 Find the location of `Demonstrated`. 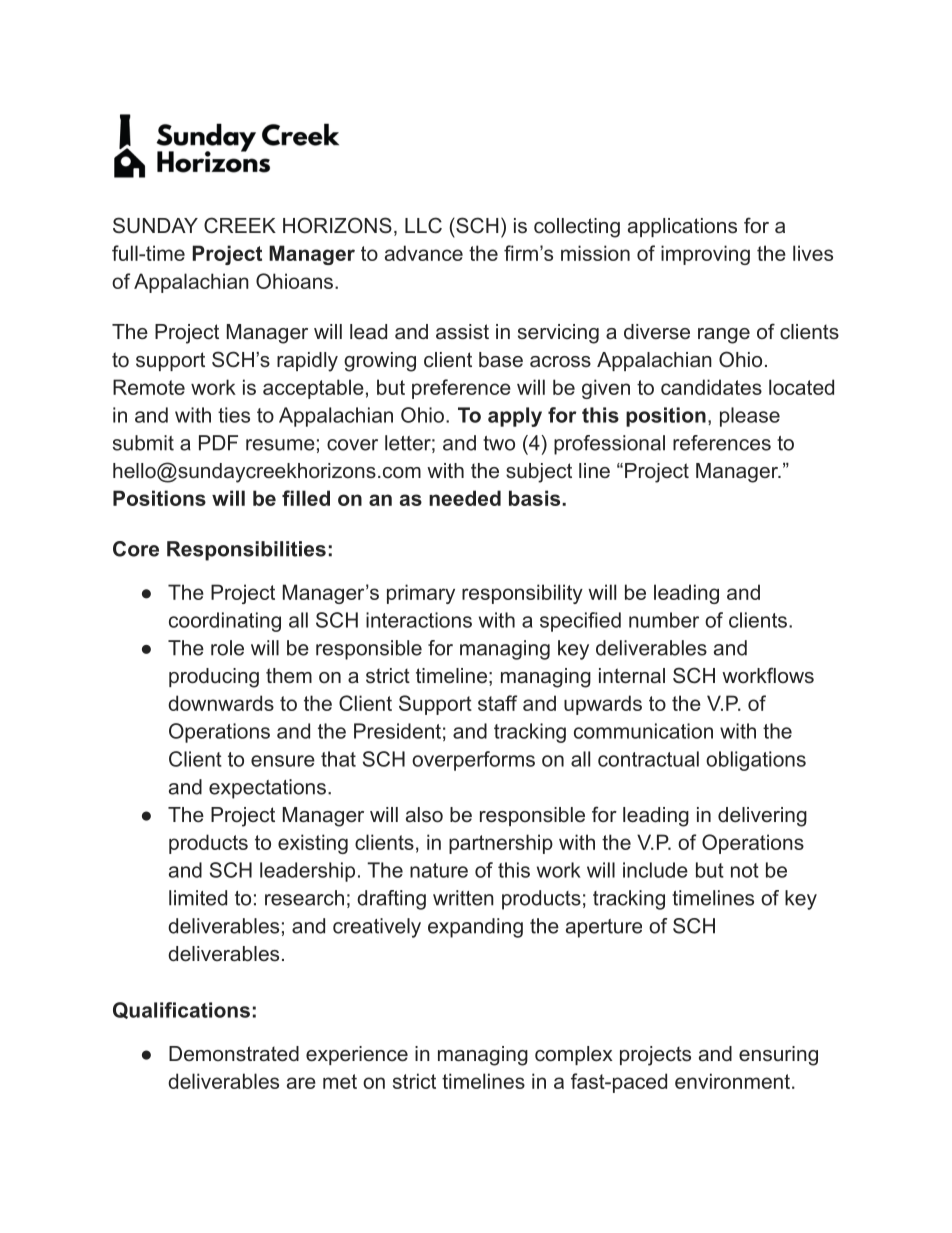

Demonstrated is located at coordinates (234, 1054).
